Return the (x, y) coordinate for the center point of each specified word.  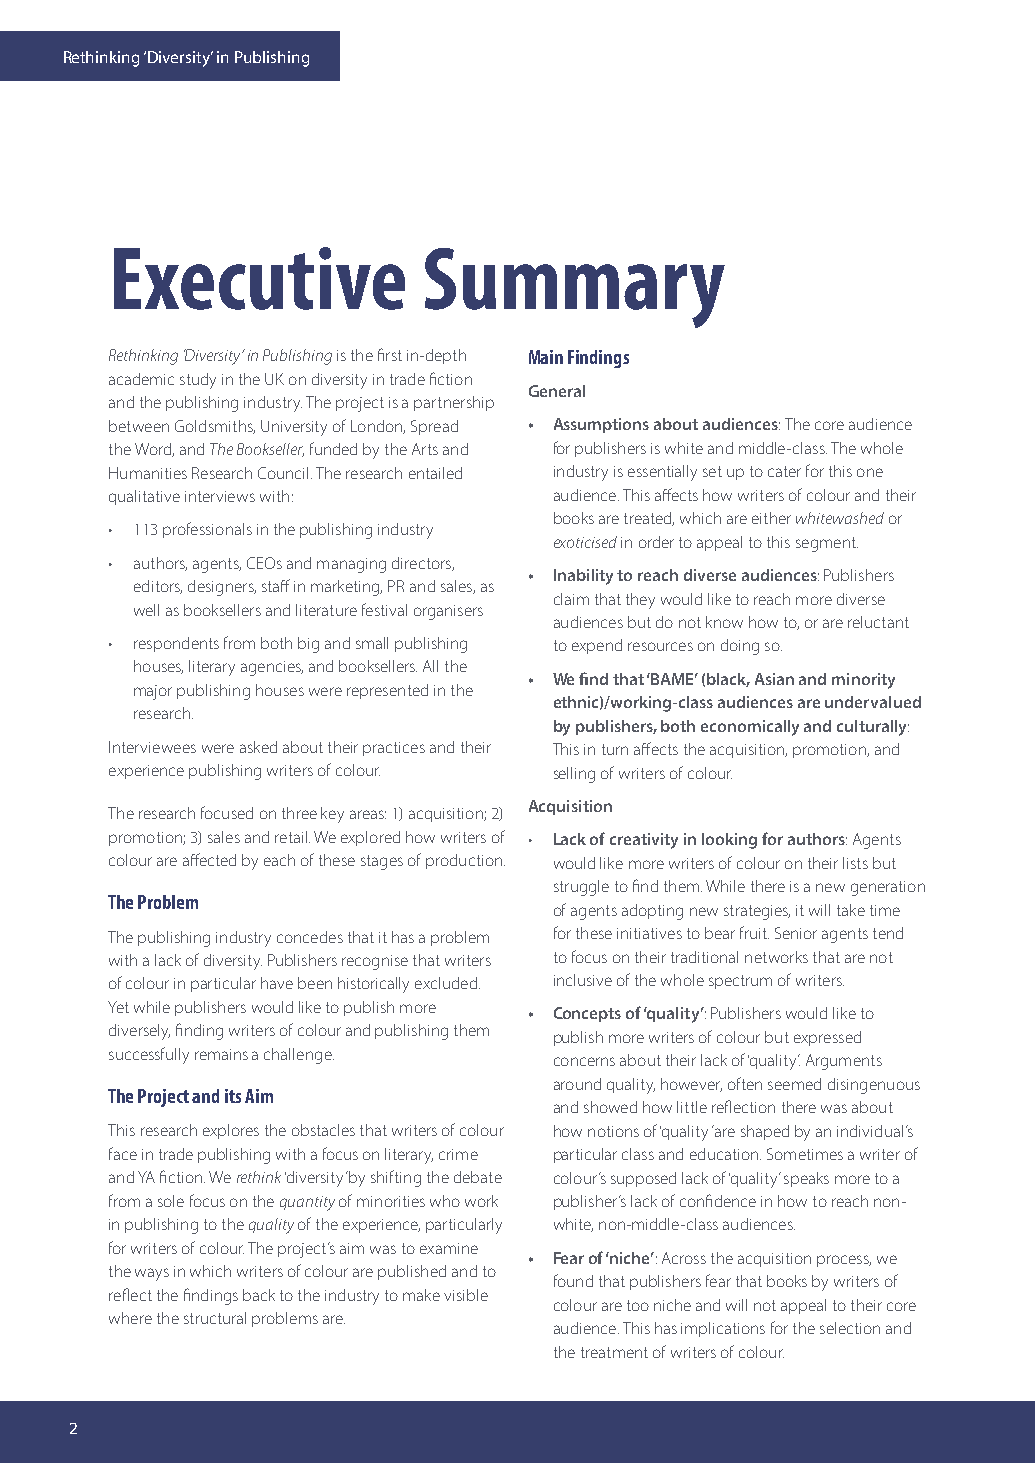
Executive (259, 278)
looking (729, 841)
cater (784, 471)
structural (215, 1318)
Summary (575, 288)
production (464, 861)
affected (209, 859)
